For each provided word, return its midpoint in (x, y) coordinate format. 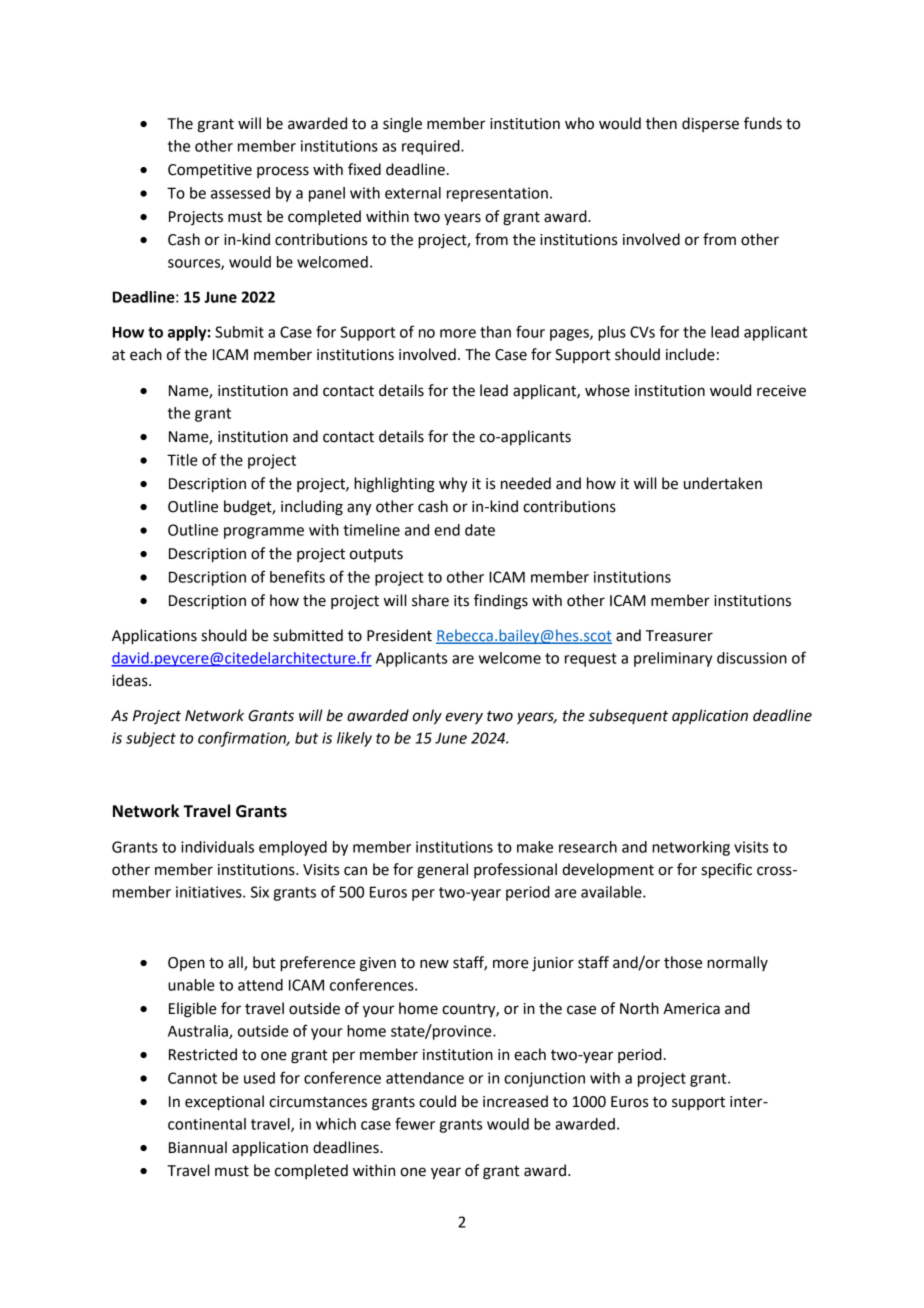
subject (151, 739)
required (432, 147)
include (690, 354)
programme (264, 533)
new (434, 964)
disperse (710, 124)
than (495, 332)
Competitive (210, 171)
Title (182, 460)
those (683, 962)
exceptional (224, 1103)
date (480, 530)
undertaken (723, 483)
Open (186, 964)
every (464, 718)
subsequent (628, 716)
